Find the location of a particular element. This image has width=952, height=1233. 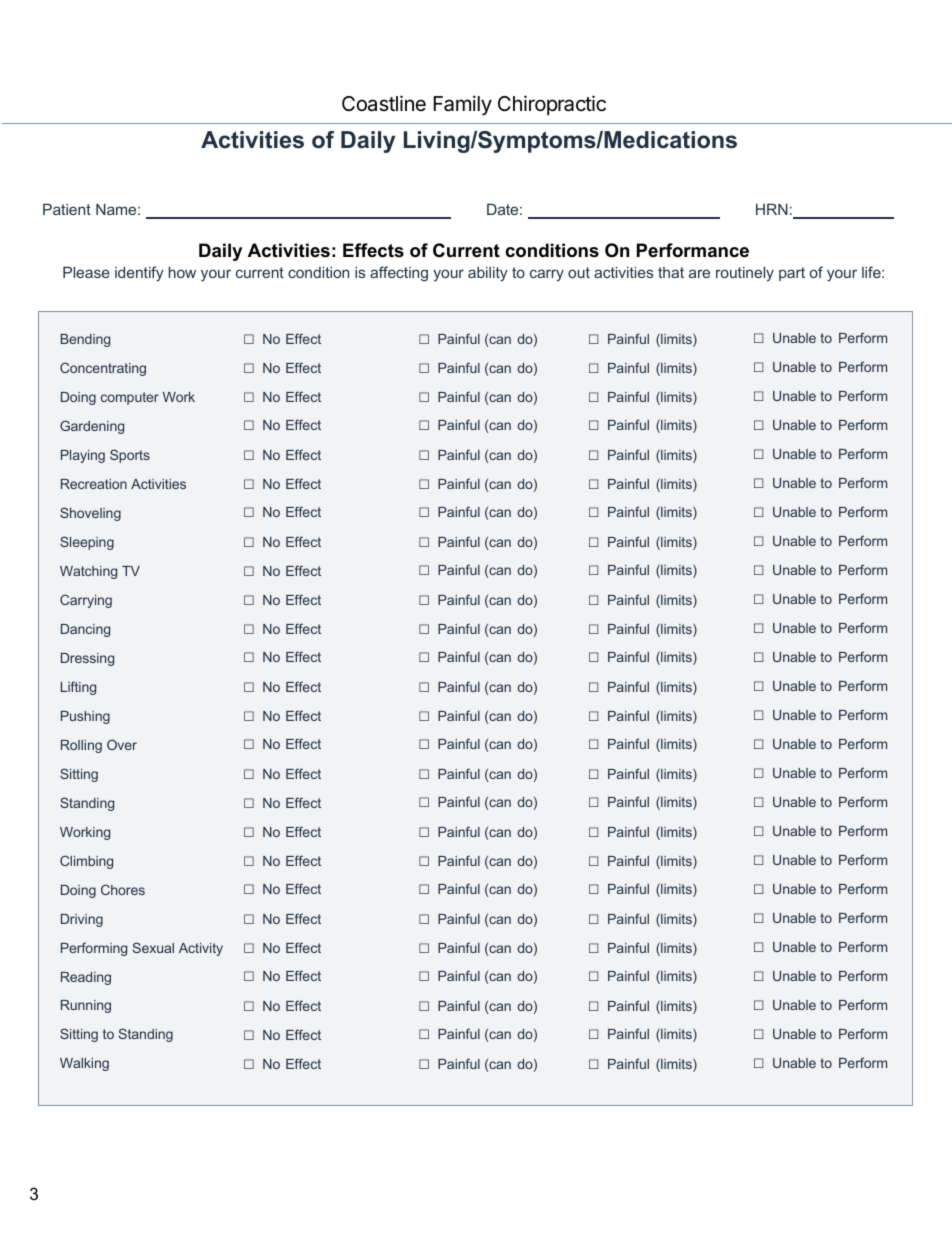

Sexual is located at coordinates (153, 947).
